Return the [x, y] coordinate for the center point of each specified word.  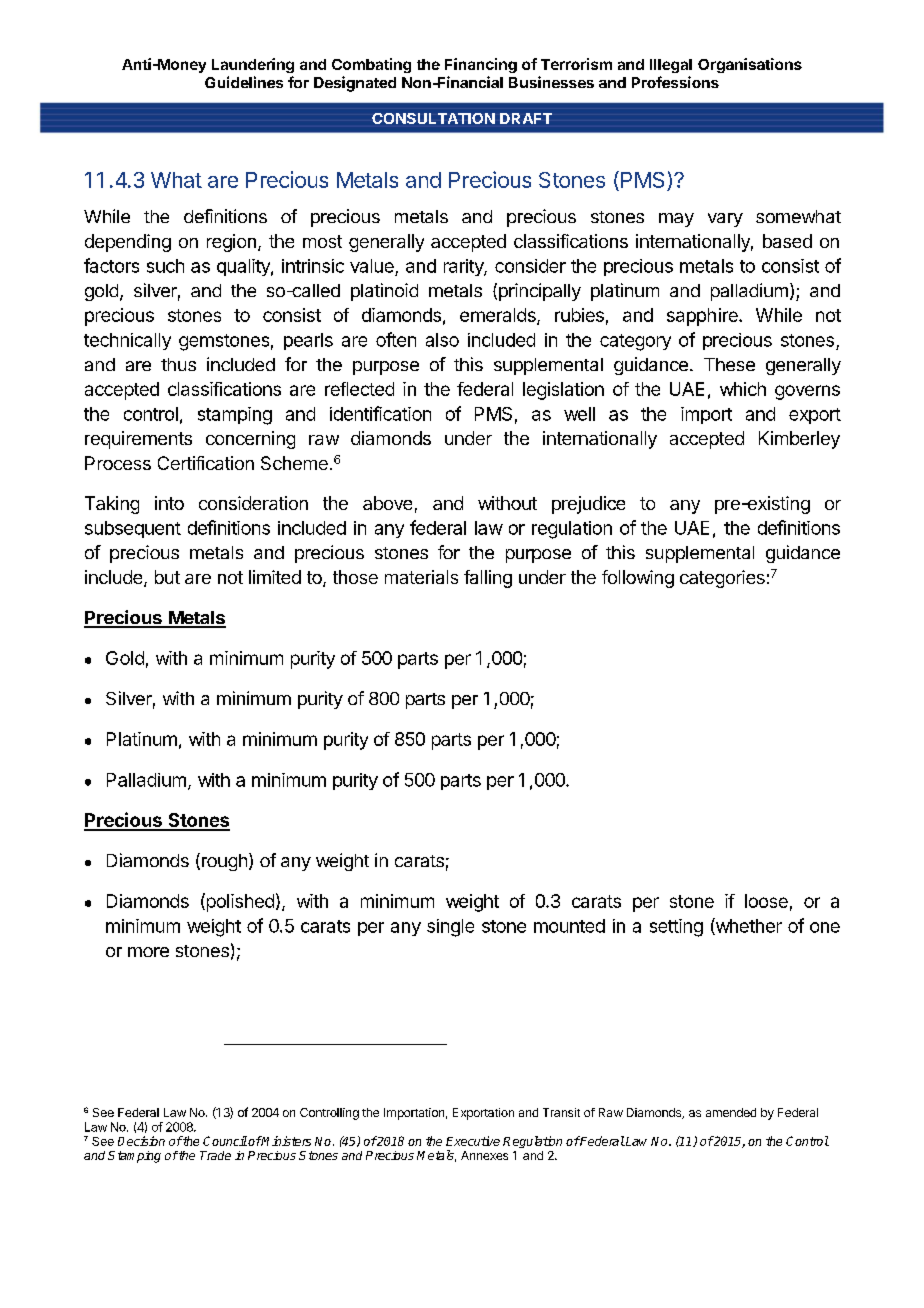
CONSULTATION [433, 118]
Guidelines [244, 82]
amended [731, 1112]
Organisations [750, 65]
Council [225, 1141]
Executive [473, 1141]
